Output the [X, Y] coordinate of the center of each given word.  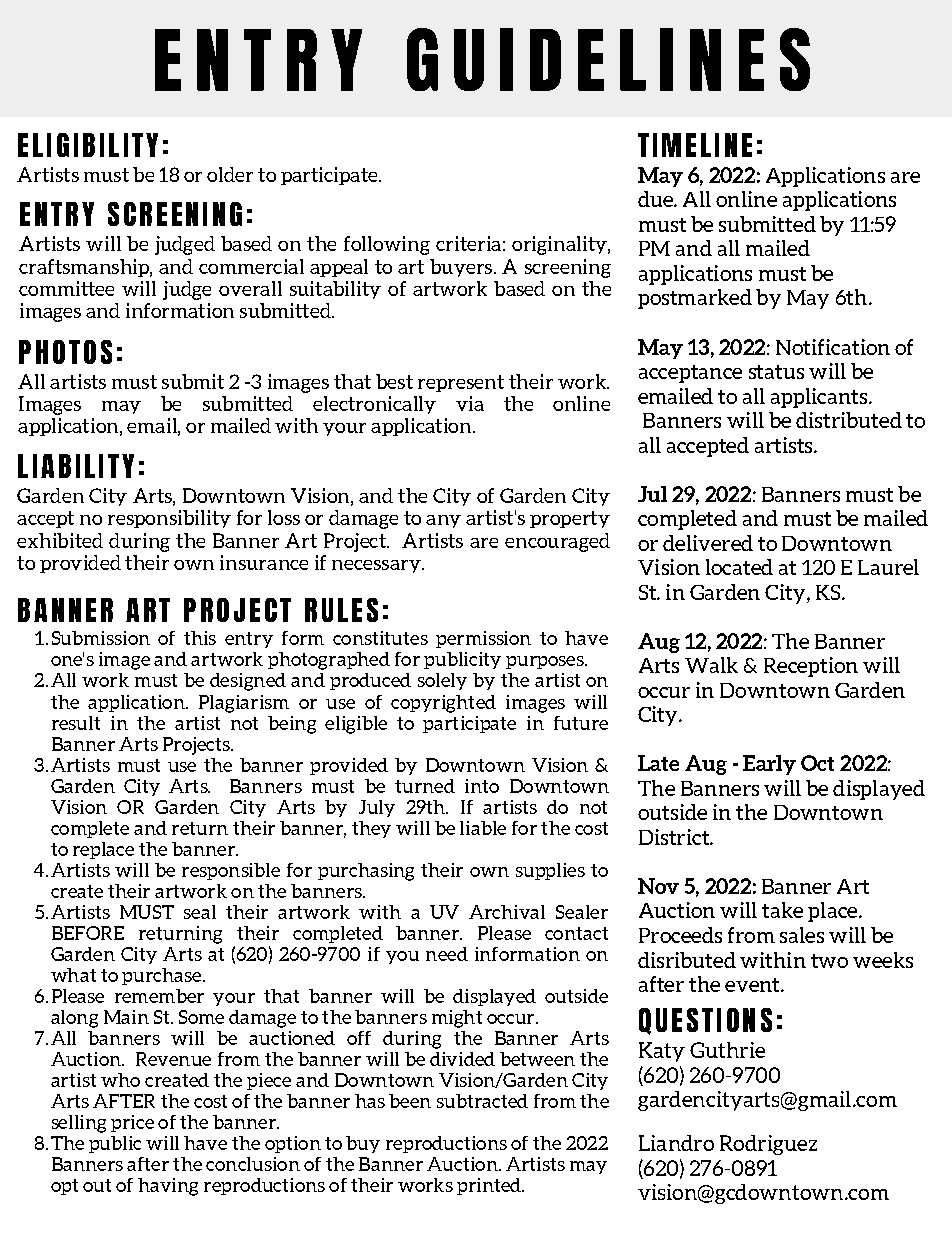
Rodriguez [768, 1145]
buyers [462, 268]
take [782, 910]
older [230, 174]
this [200, 638]
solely [442, 681]
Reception [811, 667]
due [656, 199]
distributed [849, 420]
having [168, 1187]
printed [490, 1186]
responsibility [169, 519]
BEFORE [88, 933]
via [470, 403]
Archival [507, 912]
